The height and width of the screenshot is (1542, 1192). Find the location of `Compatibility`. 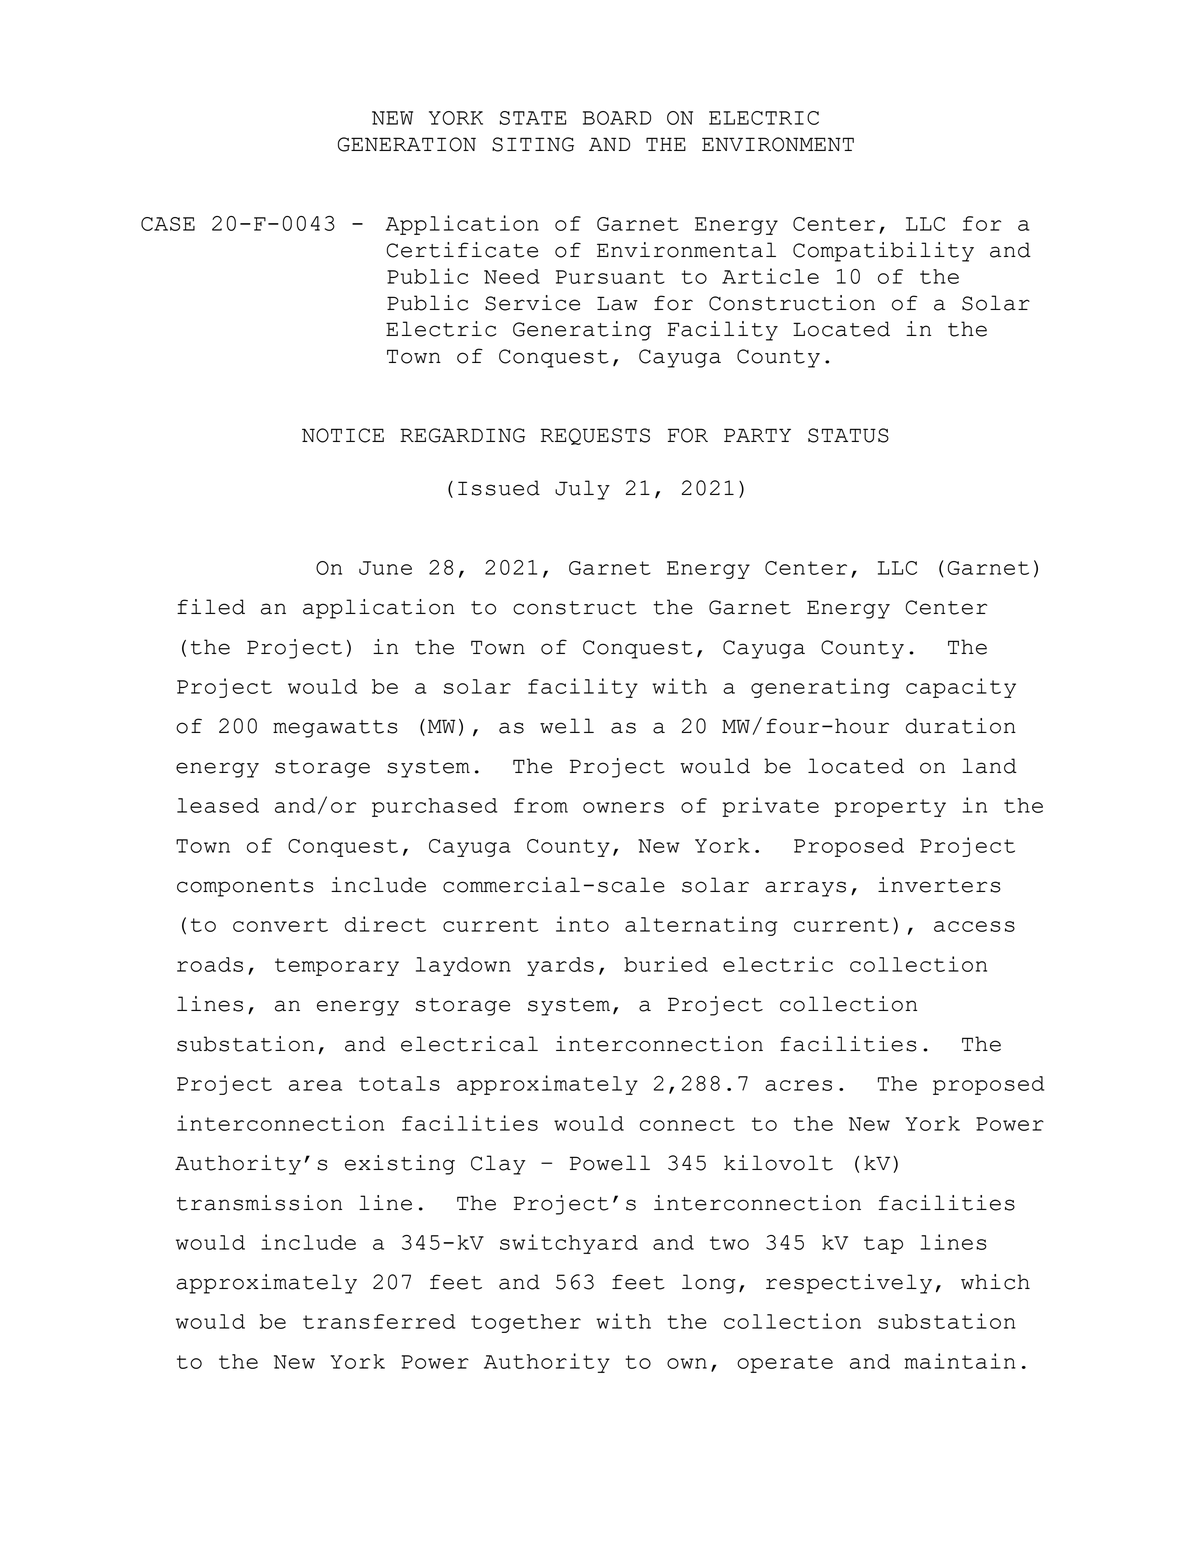

Compatibility is located at coordinates (883, 252).
